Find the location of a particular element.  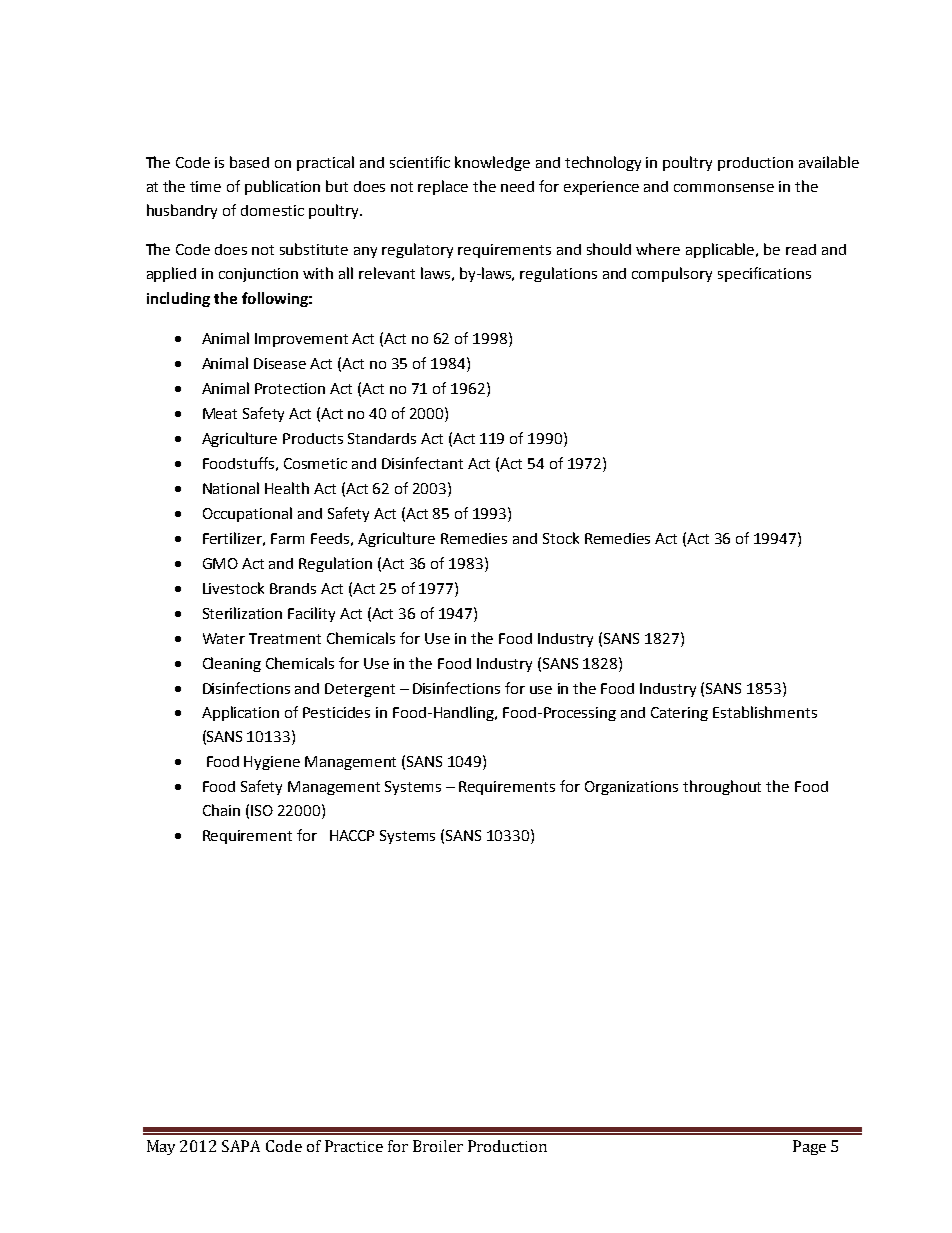

commonsense is located at coordinates (724, 188).
